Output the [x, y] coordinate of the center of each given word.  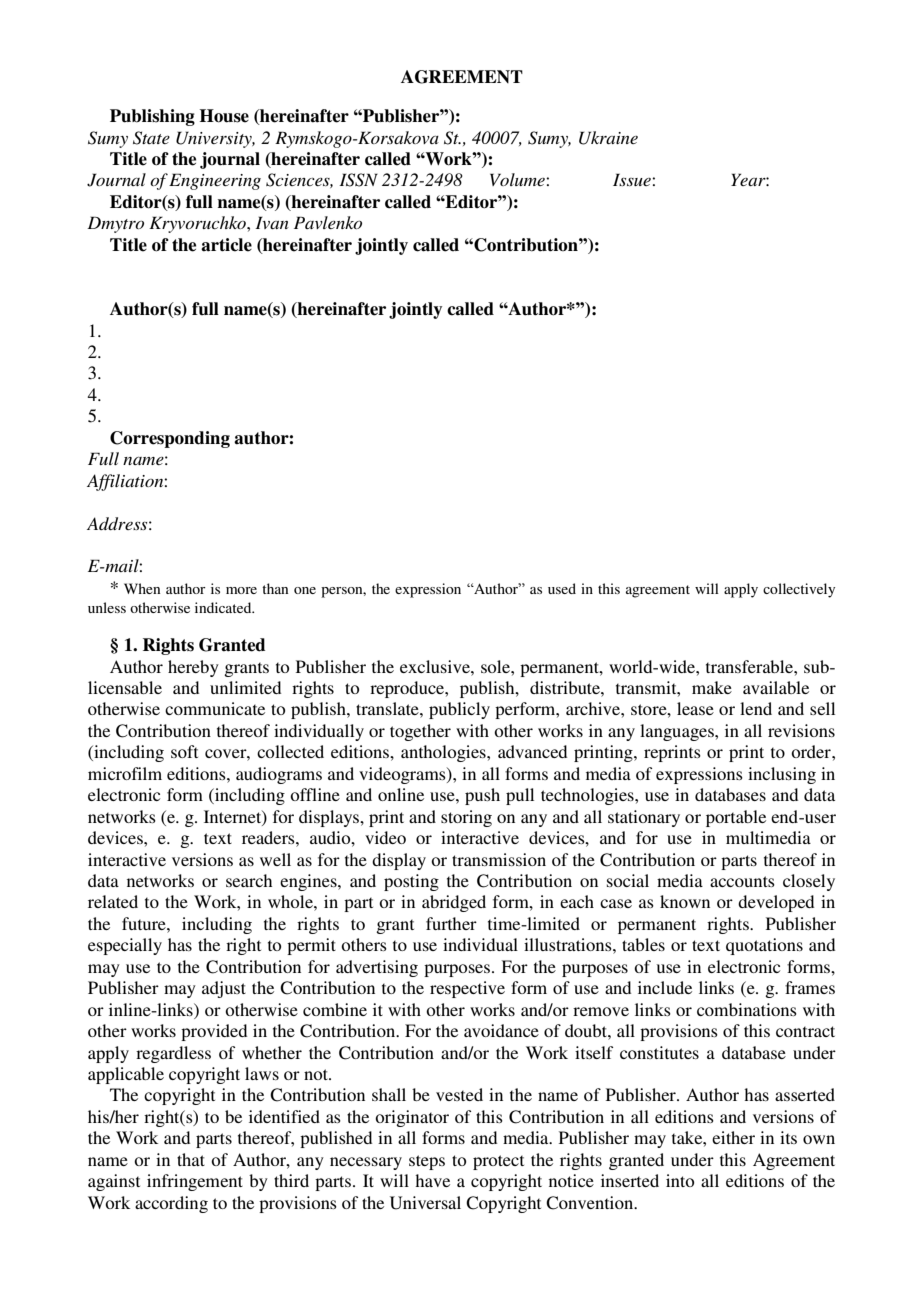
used [562, 588]
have [432, 1180]
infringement [195, 1182]
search [249, 880]
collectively [799, 590]
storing [466, 818]
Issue [633, 179]
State [151, 138]
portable [736, 818]
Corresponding [170, 439]
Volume [518, 179]
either [733, 1137]
